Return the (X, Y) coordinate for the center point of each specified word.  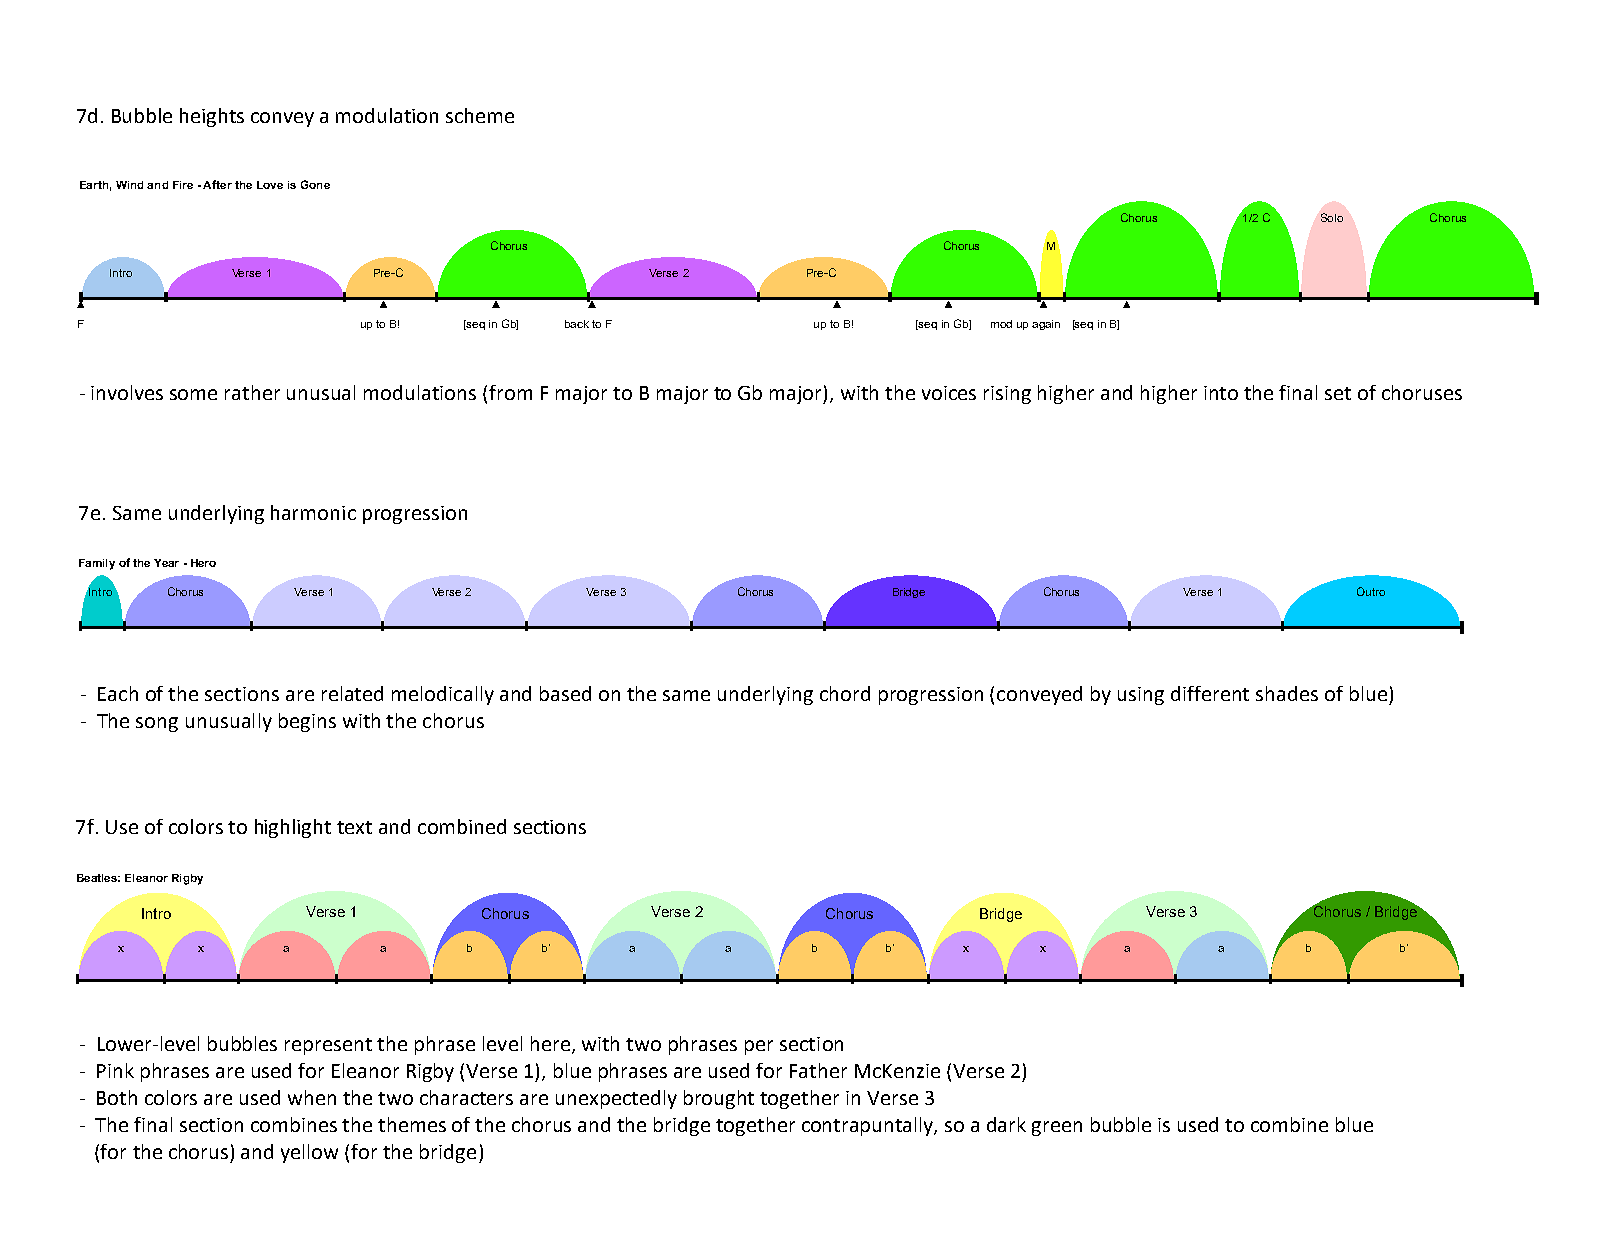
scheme (480, 115)
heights (212, 117)
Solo (1332, 217)
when (312, 1097)
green (1057, 1128)
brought (719, 1099)
